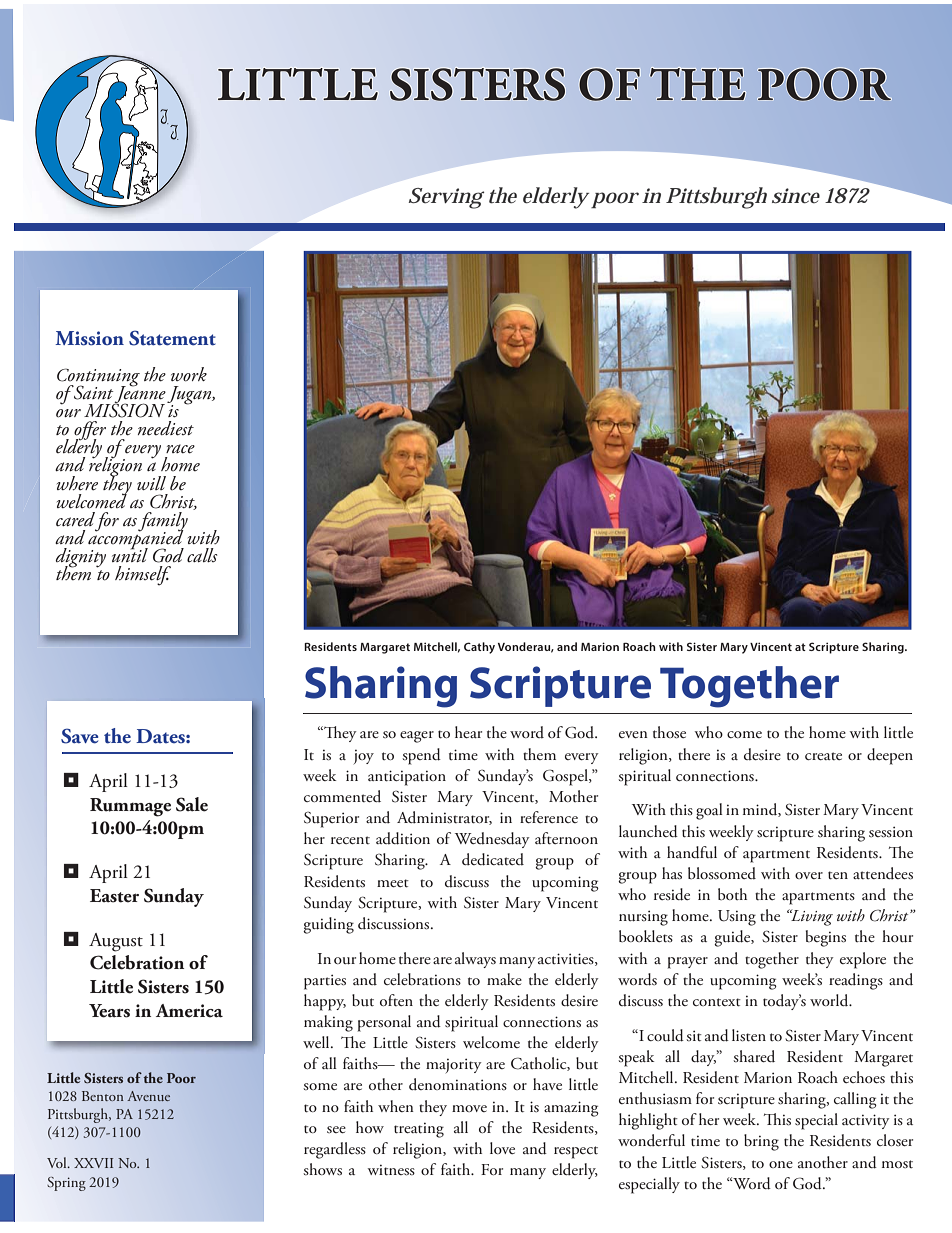 Image resolution: width=952 pixels, height=1233 pixels. Describe the element at coordinates (502, 1148) in the screenshot. I see `love` at that location.
